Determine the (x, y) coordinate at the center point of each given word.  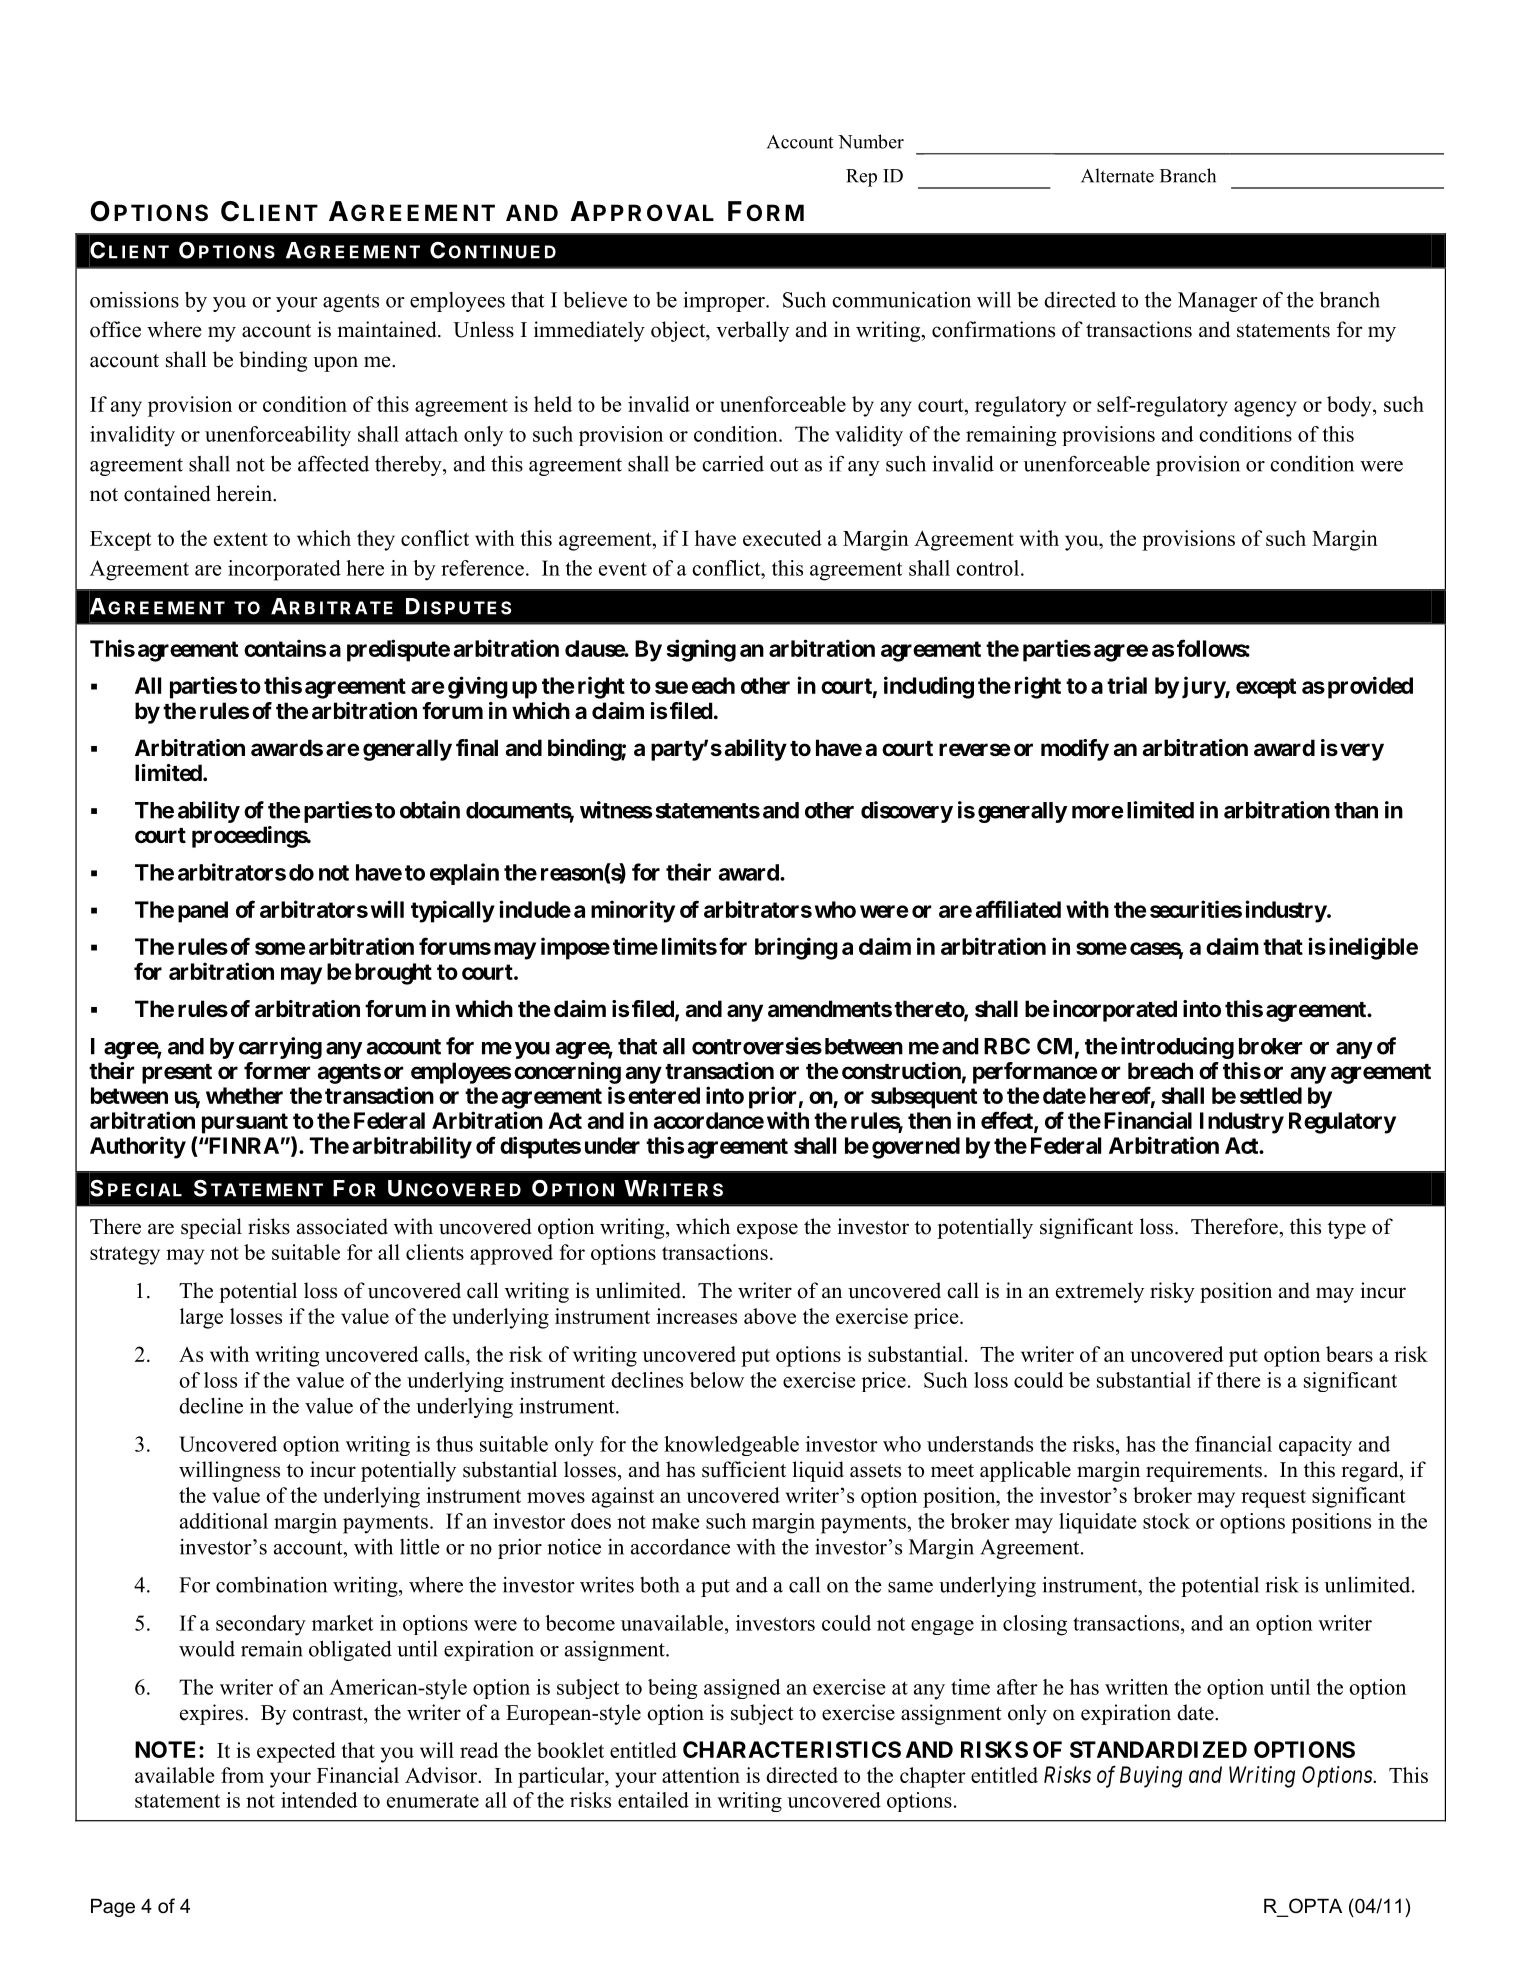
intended (319, 1800)
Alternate (1117, 175)
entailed (653, 1800)
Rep (861, 178)
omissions (134, 299)
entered (664, 1095)
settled (1271, 1095)
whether (244, 1095)
